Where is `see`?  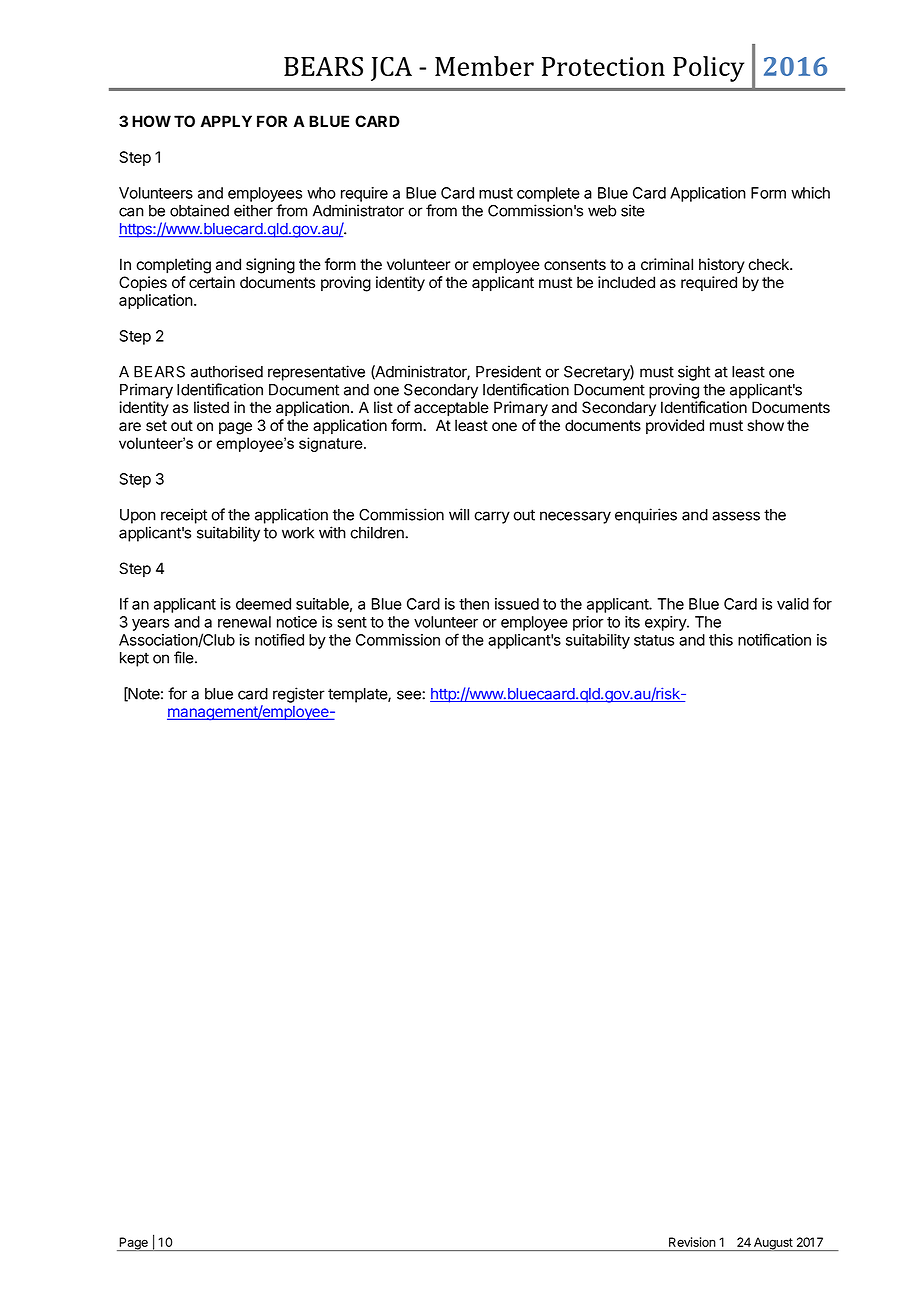
see is located at coordinates (410, 695).
